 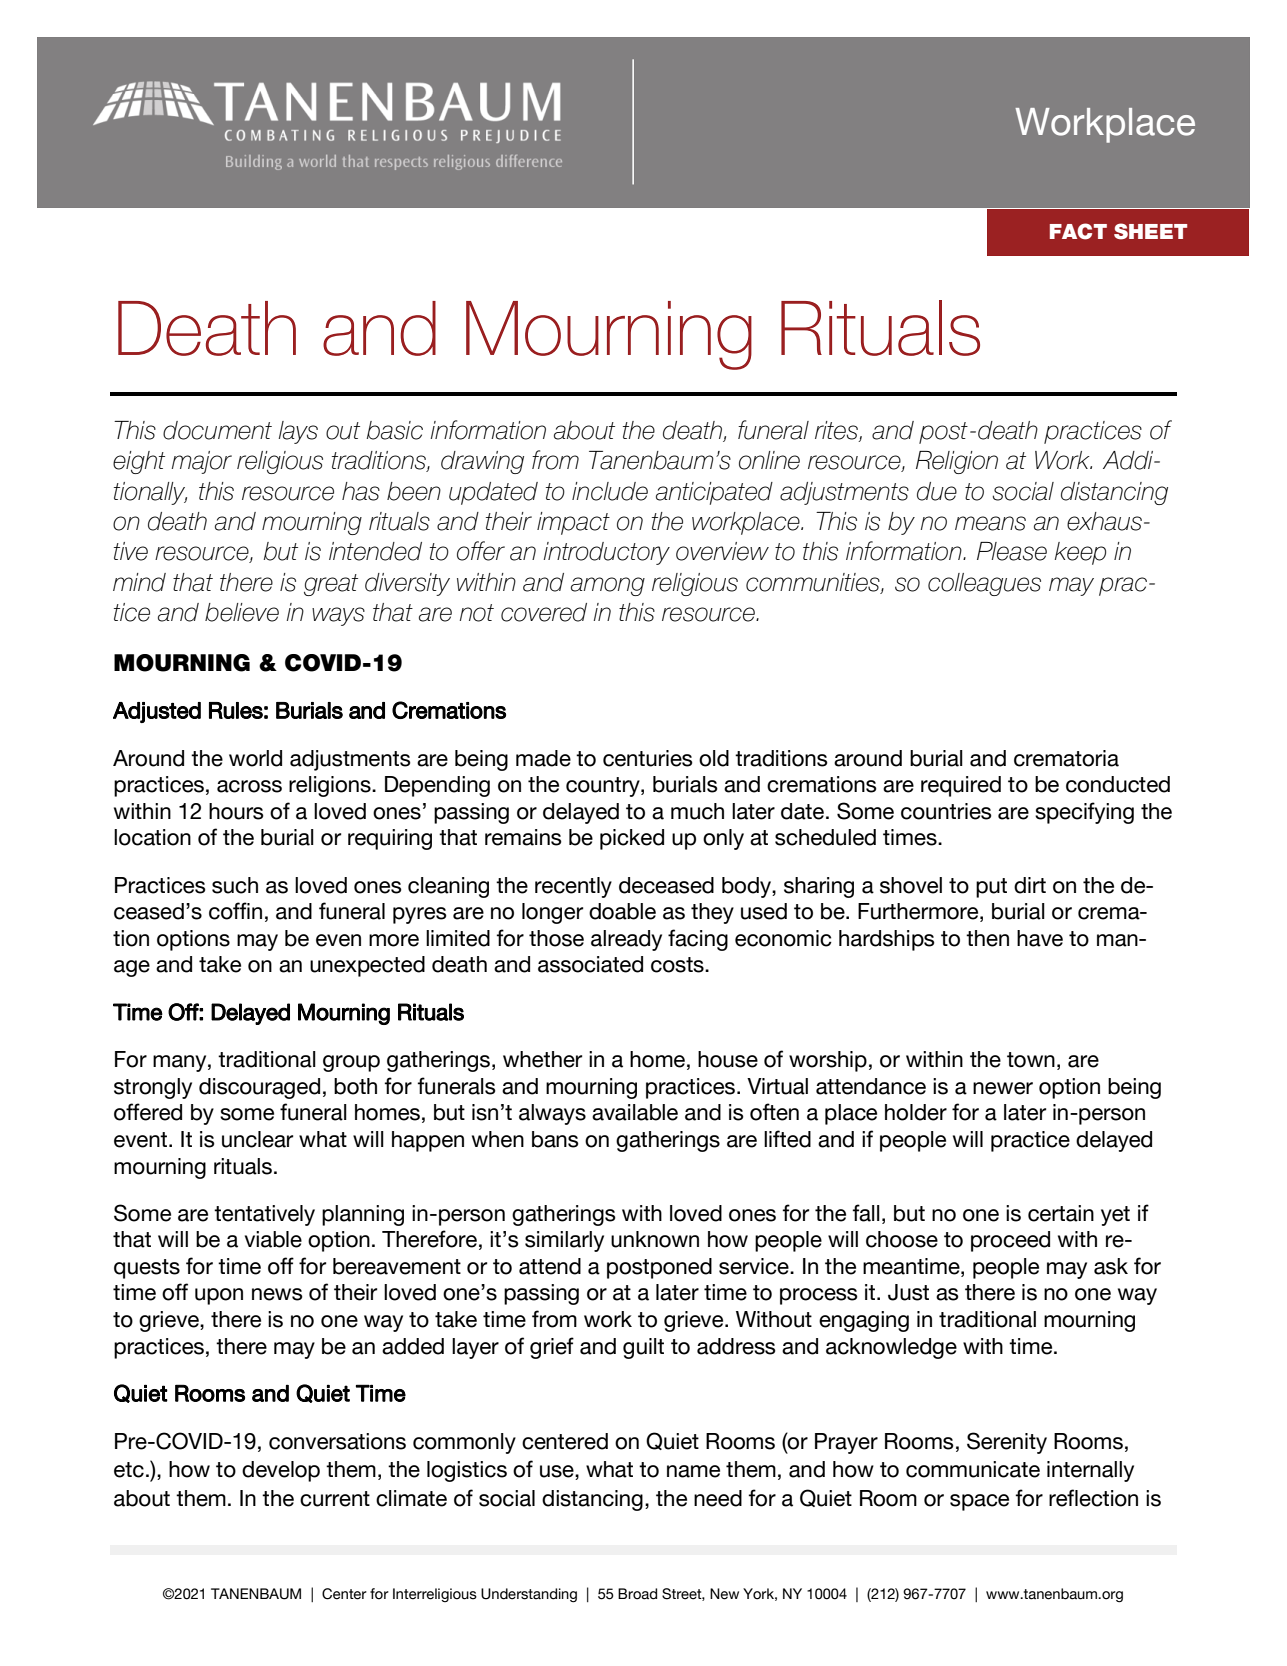 I want to click on unclear, so click(x=257, y=1139).
